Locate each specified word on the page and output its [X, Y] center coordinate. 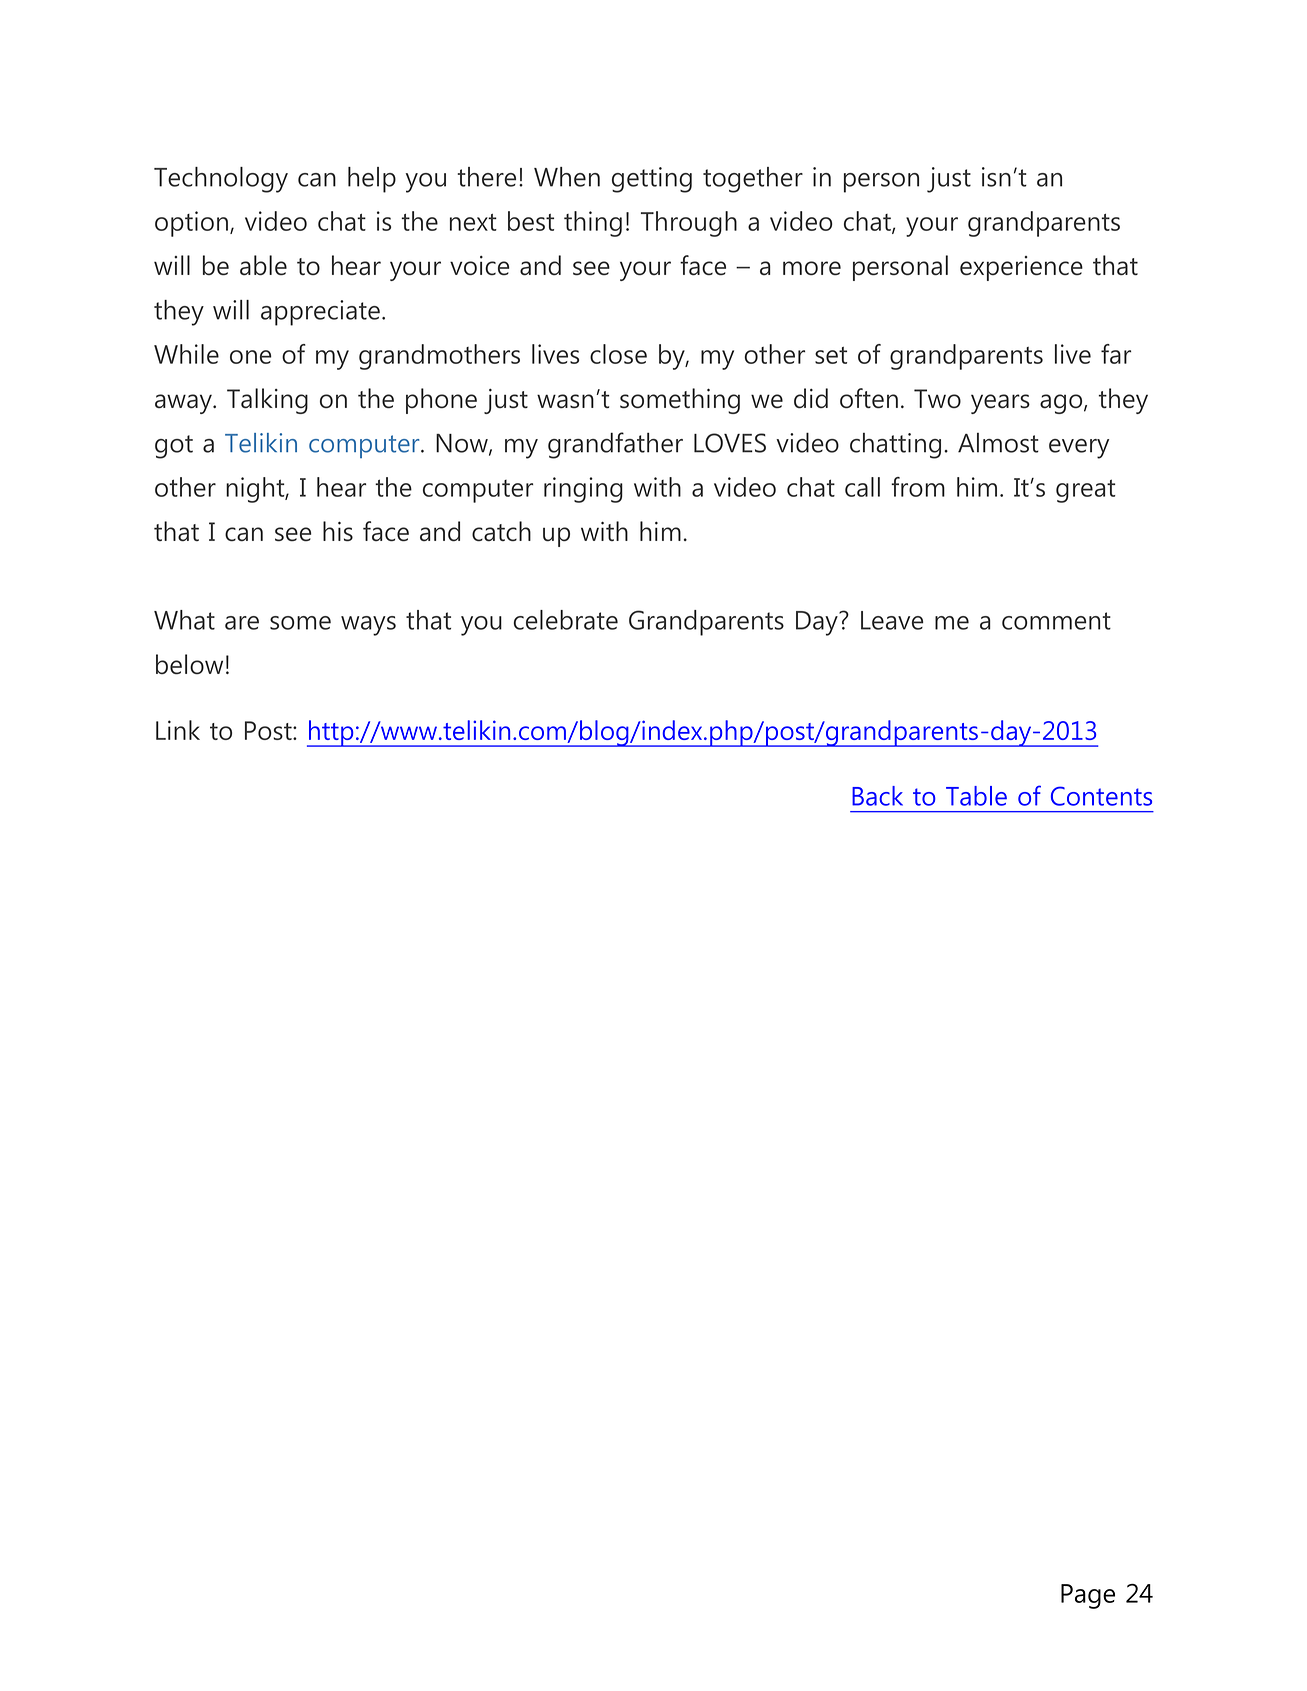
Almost [998, 443]
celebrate [566, 620]
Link [178, 730]
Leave [892, 620]
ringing [583, 490]
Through [689, 224]
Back [877, 796]
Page [1088, 1596]
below [189, 664]
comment [1056, 621]
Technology [221, 180]
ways [368, 626]
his [338, 531]
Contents [1101, 796]
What [184, 620]
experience [1021, 268]
